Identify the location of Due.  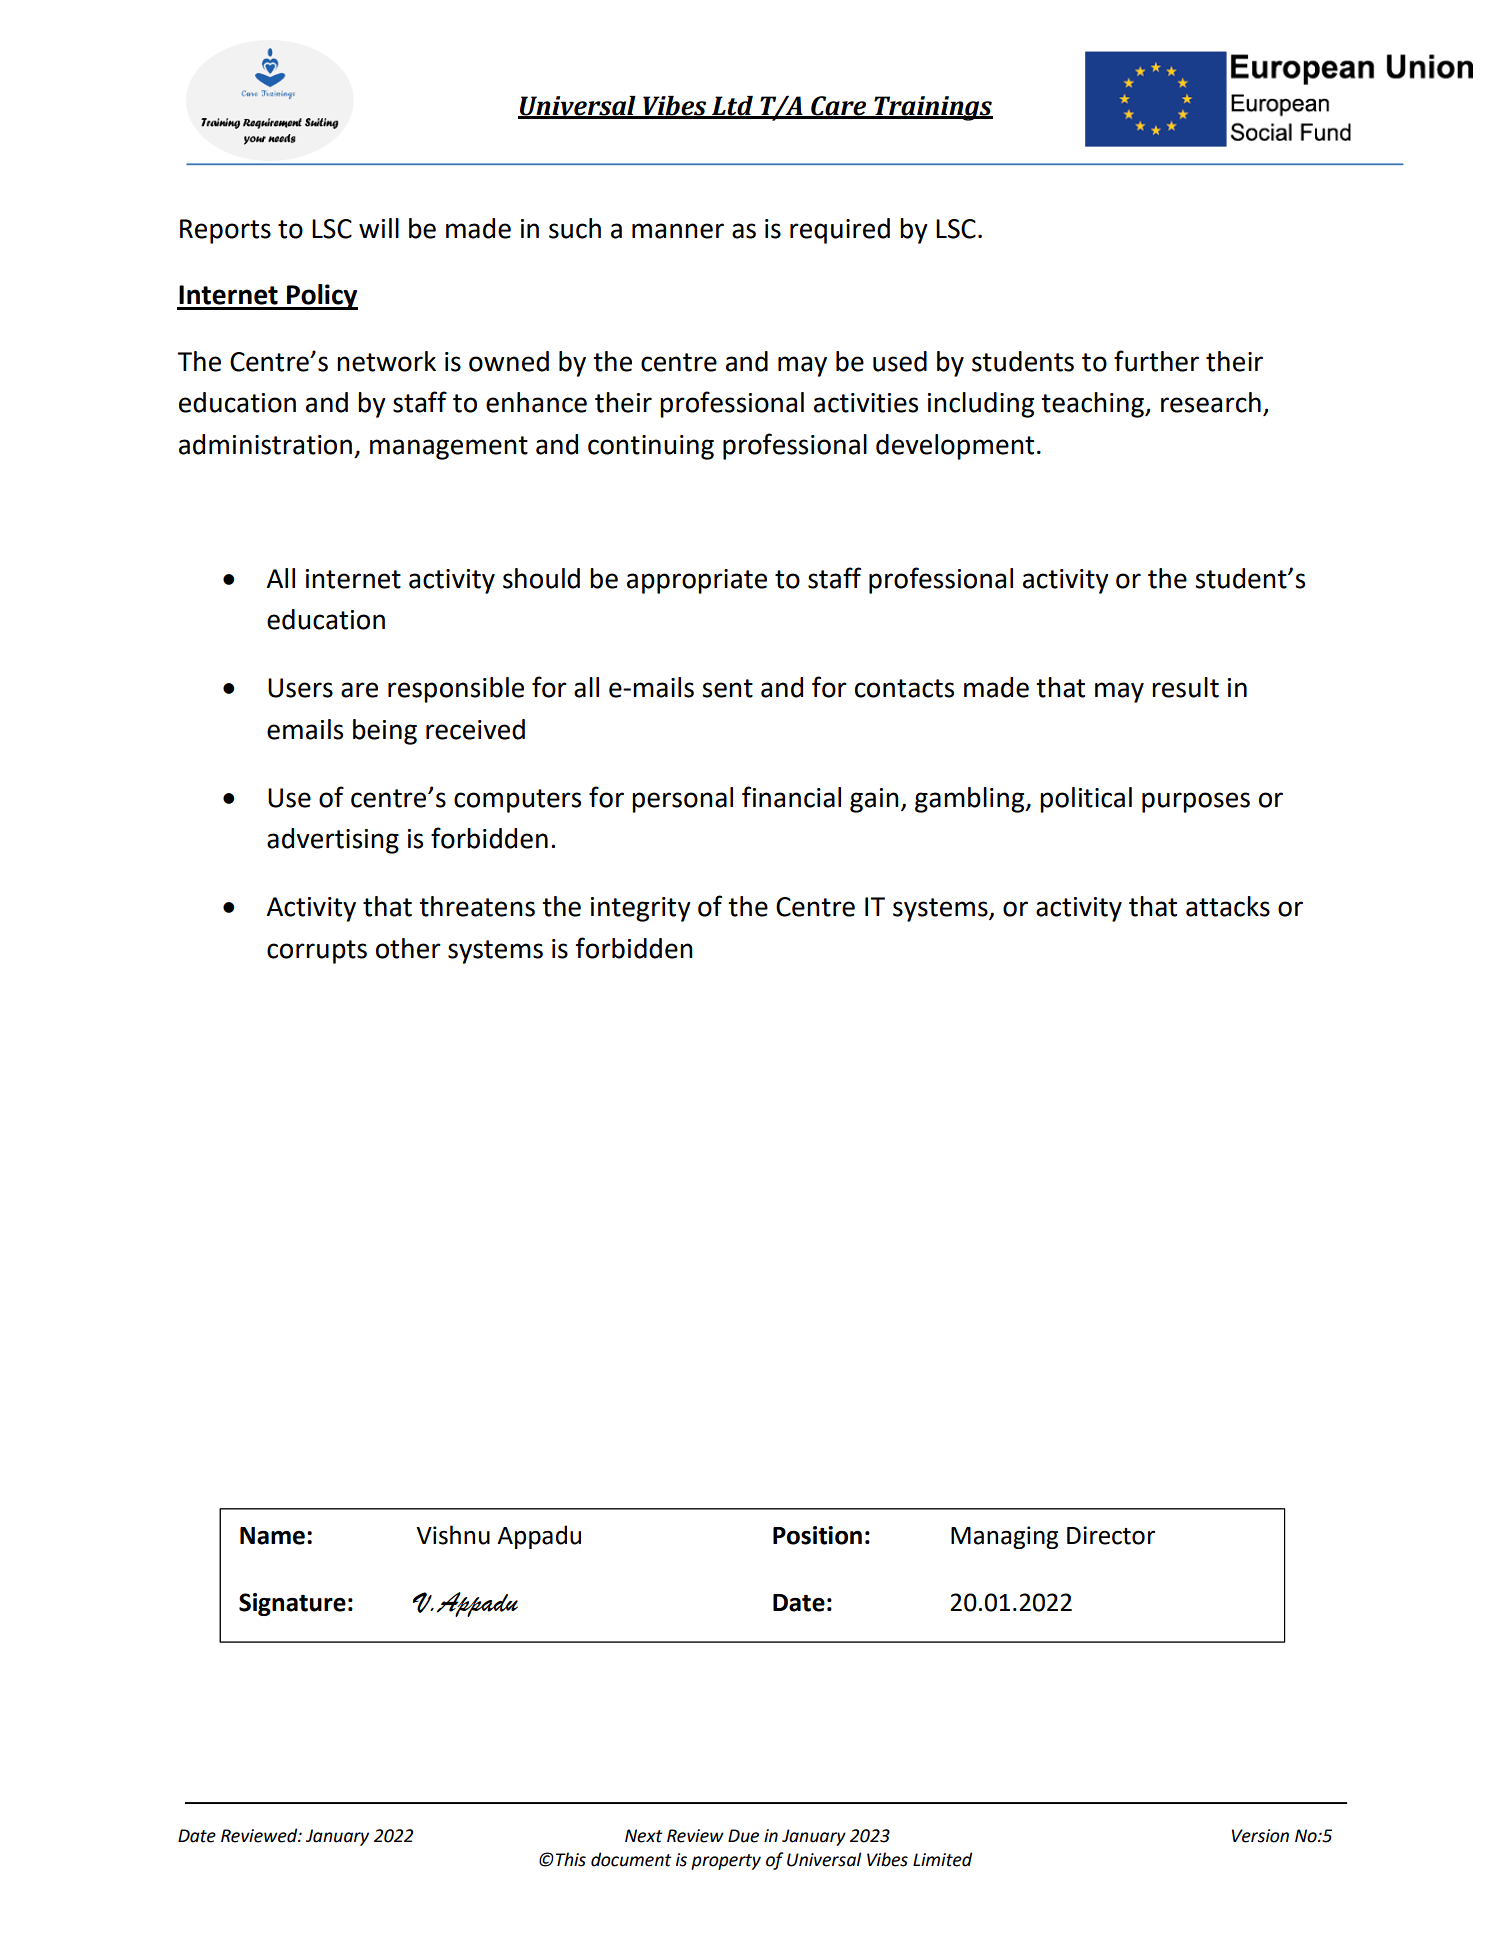
(743, 1836).
